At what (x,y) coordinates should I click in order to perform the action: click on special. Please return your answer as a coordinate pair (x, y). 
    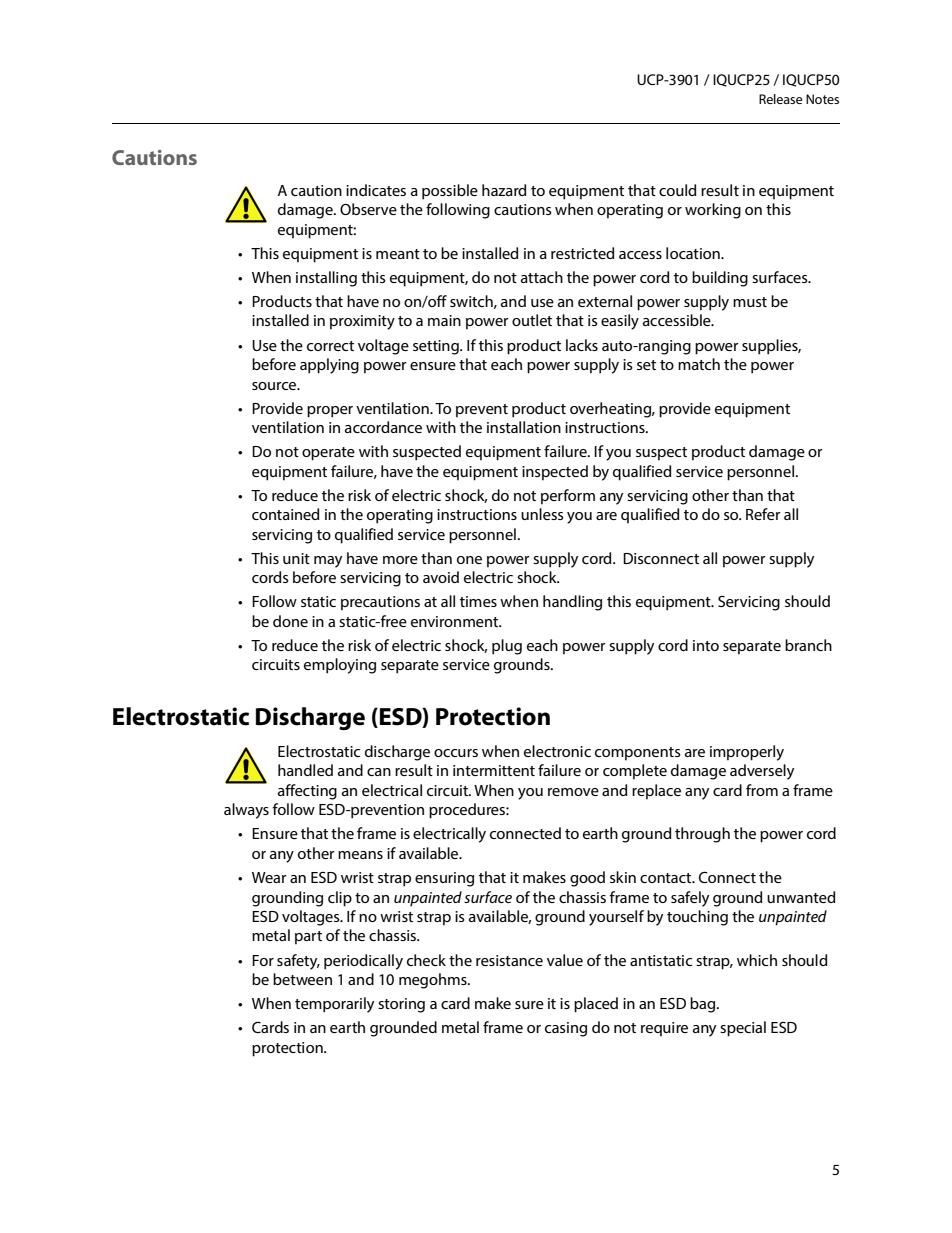
    Looking at the image, I should click on (743, 1029).
